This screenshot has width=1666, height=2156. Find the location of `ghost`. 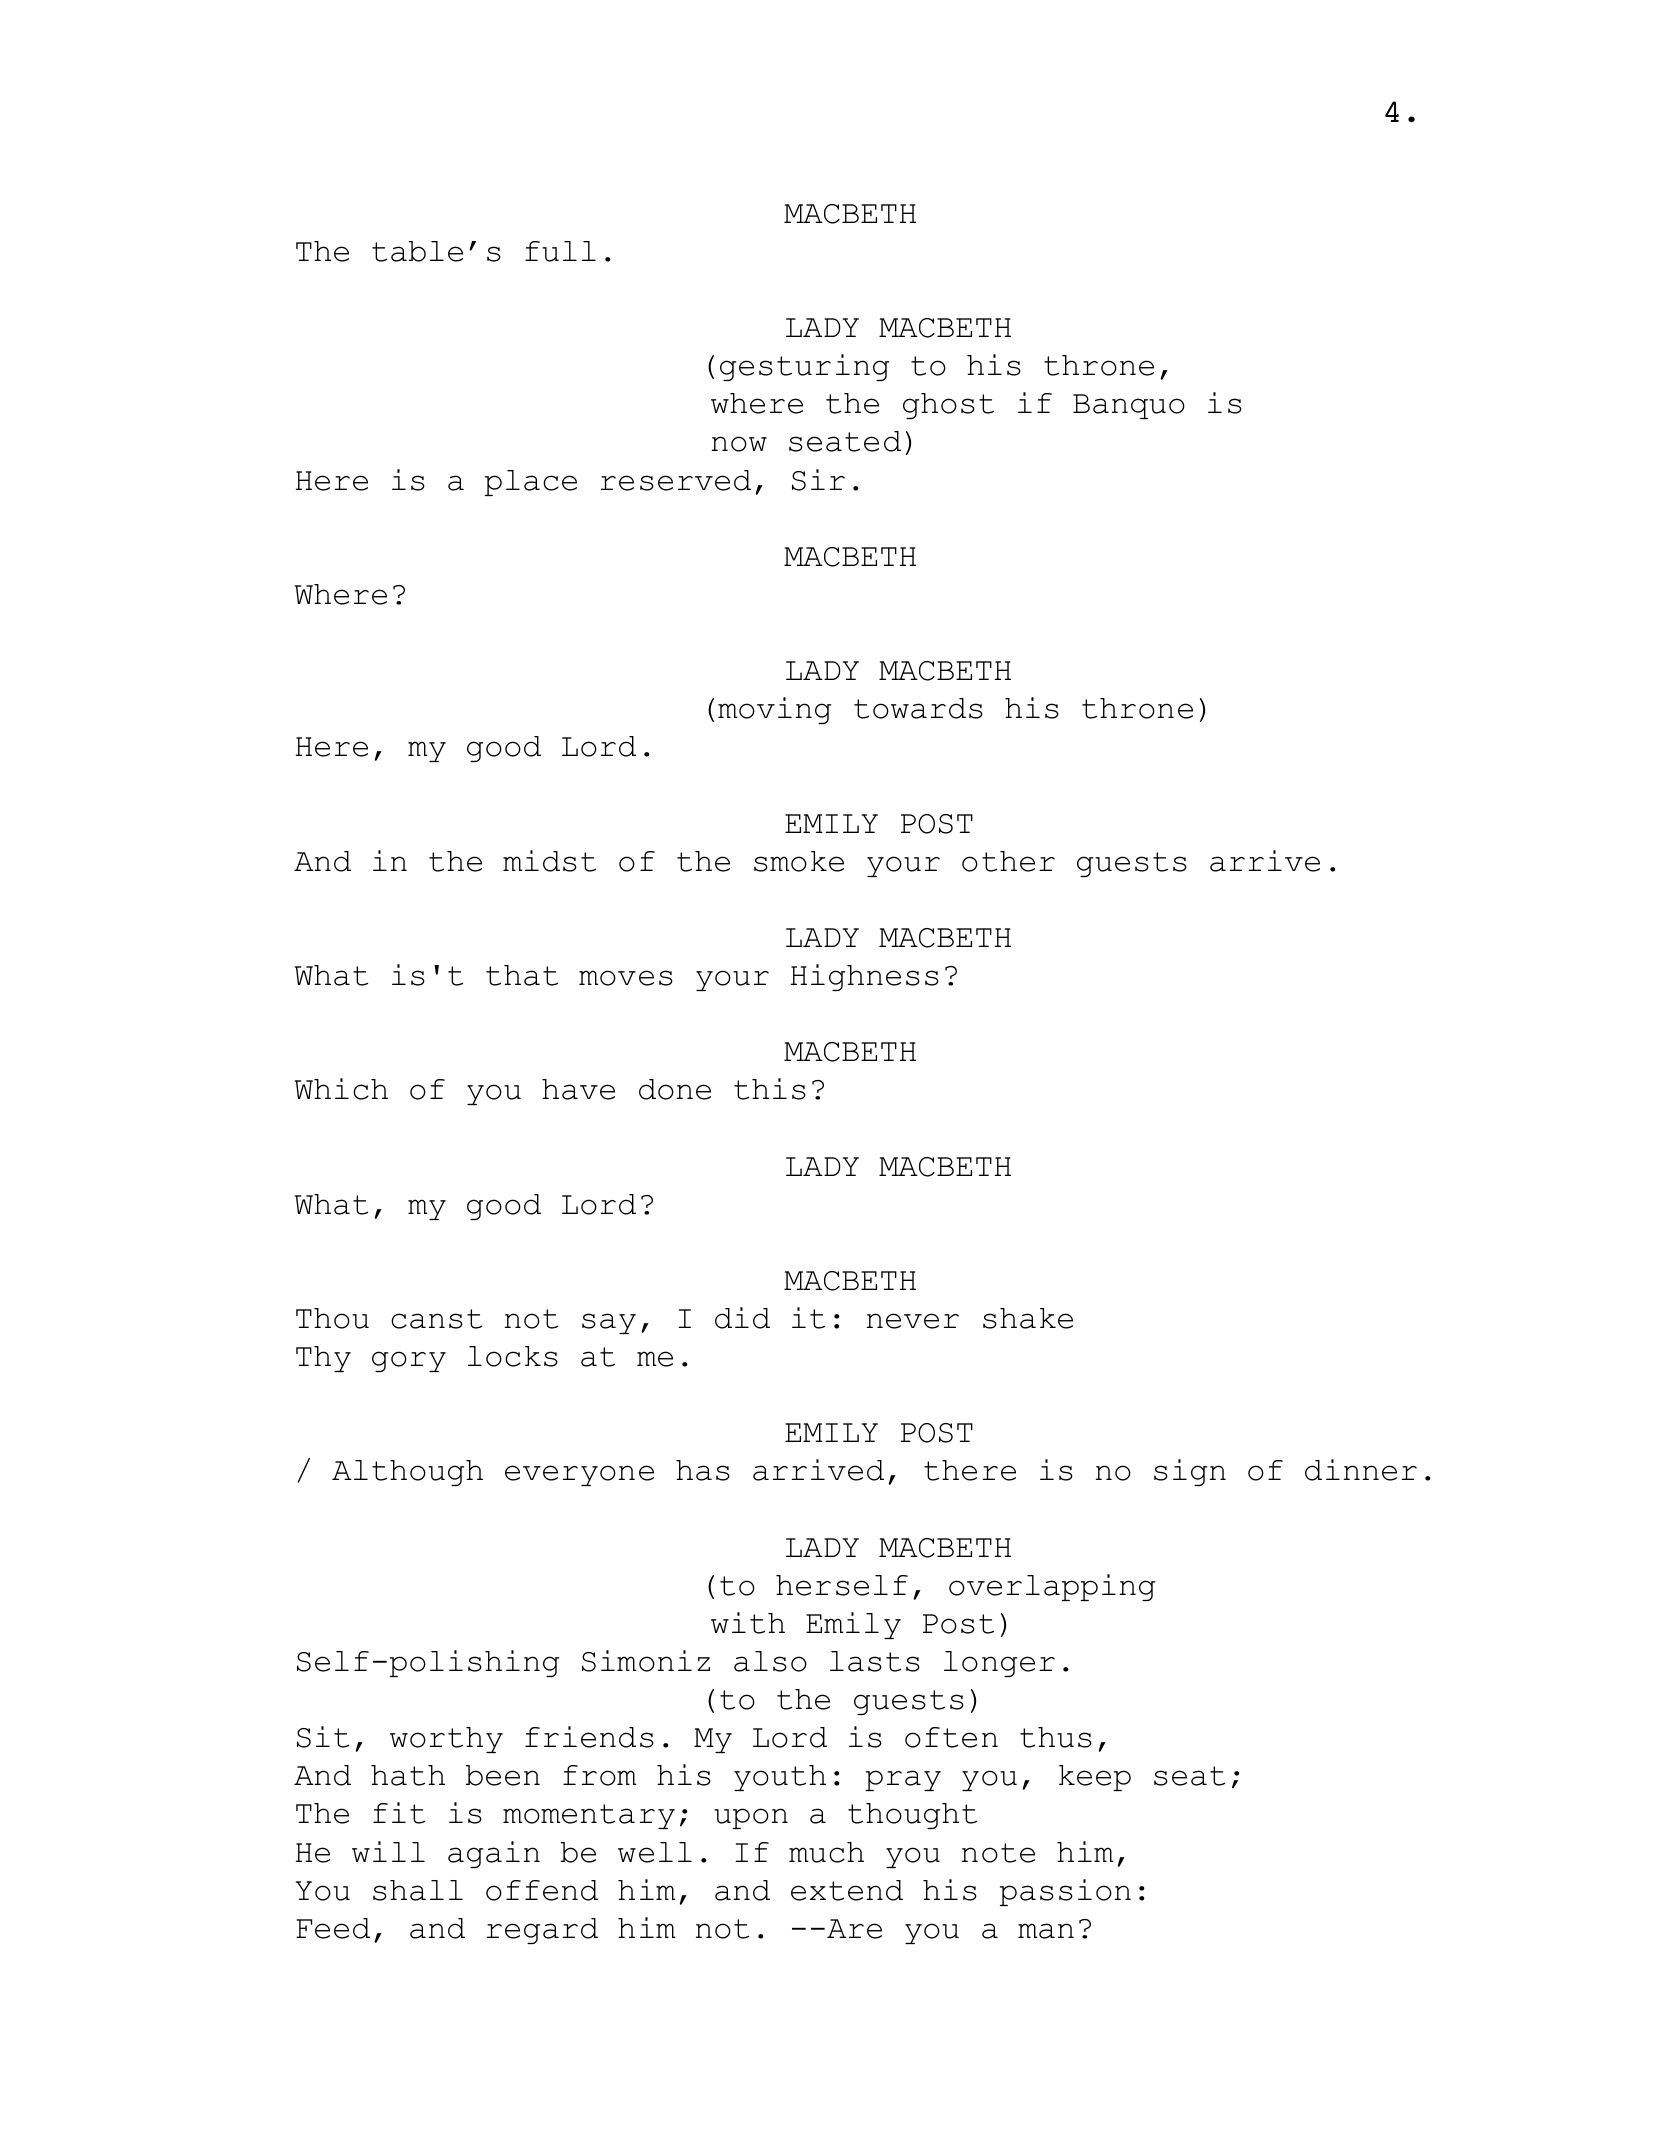

ghost is located at coordinates (948, 406).
